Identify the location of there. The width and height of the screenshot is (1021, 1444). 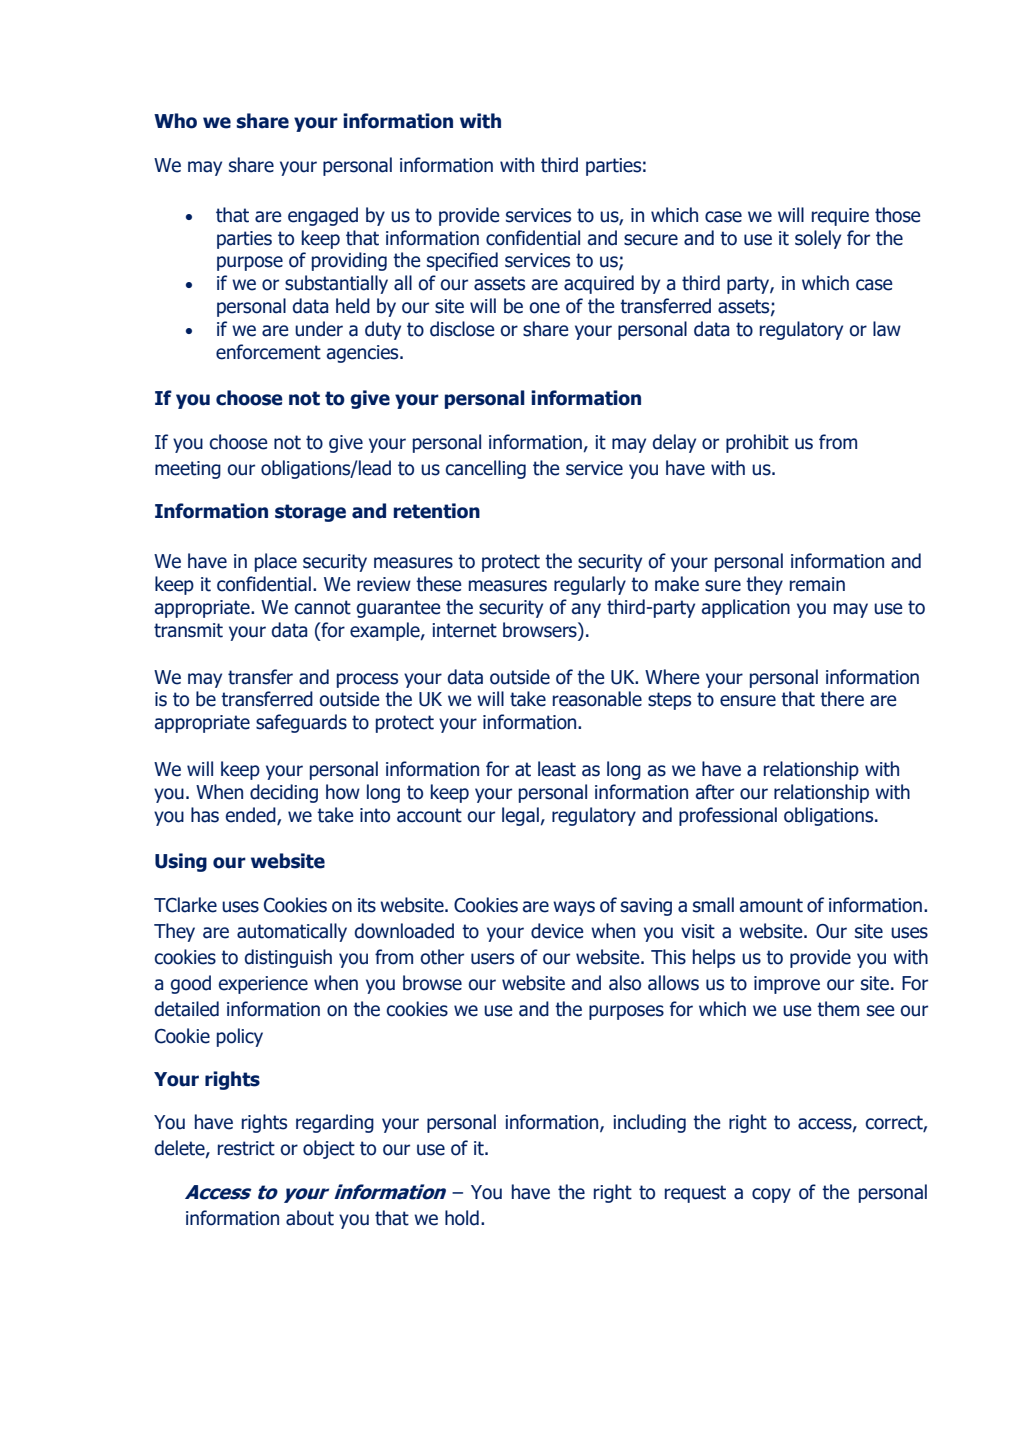
(842, 699).
